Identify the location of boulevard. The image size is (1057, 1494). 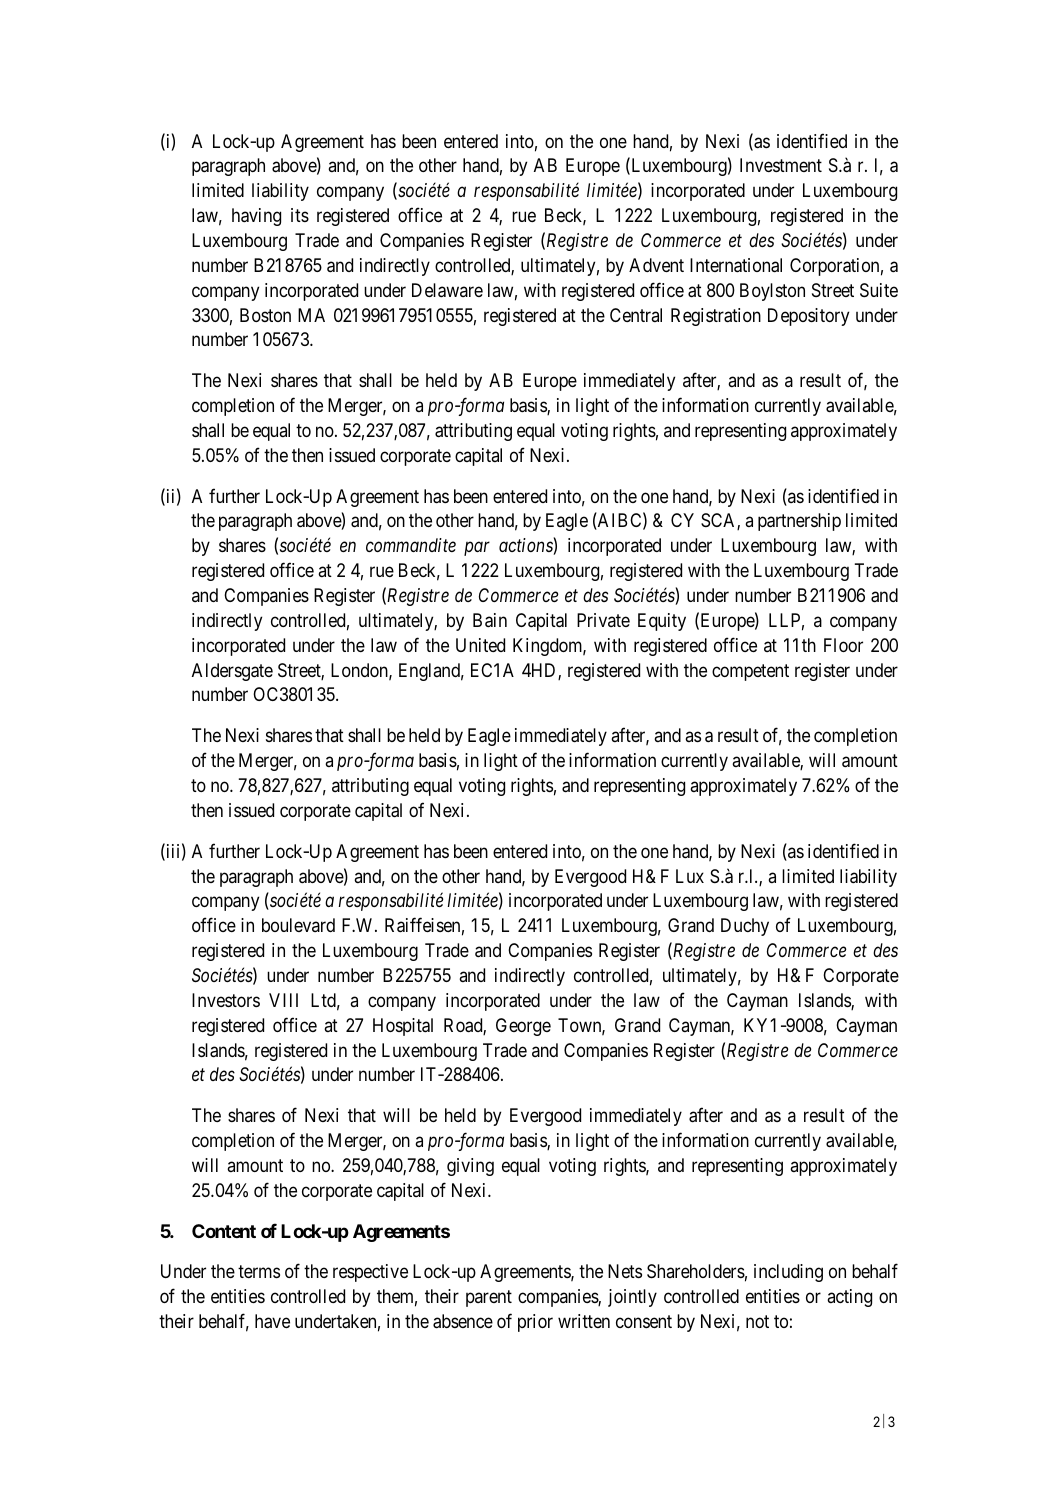
(298, 925).
